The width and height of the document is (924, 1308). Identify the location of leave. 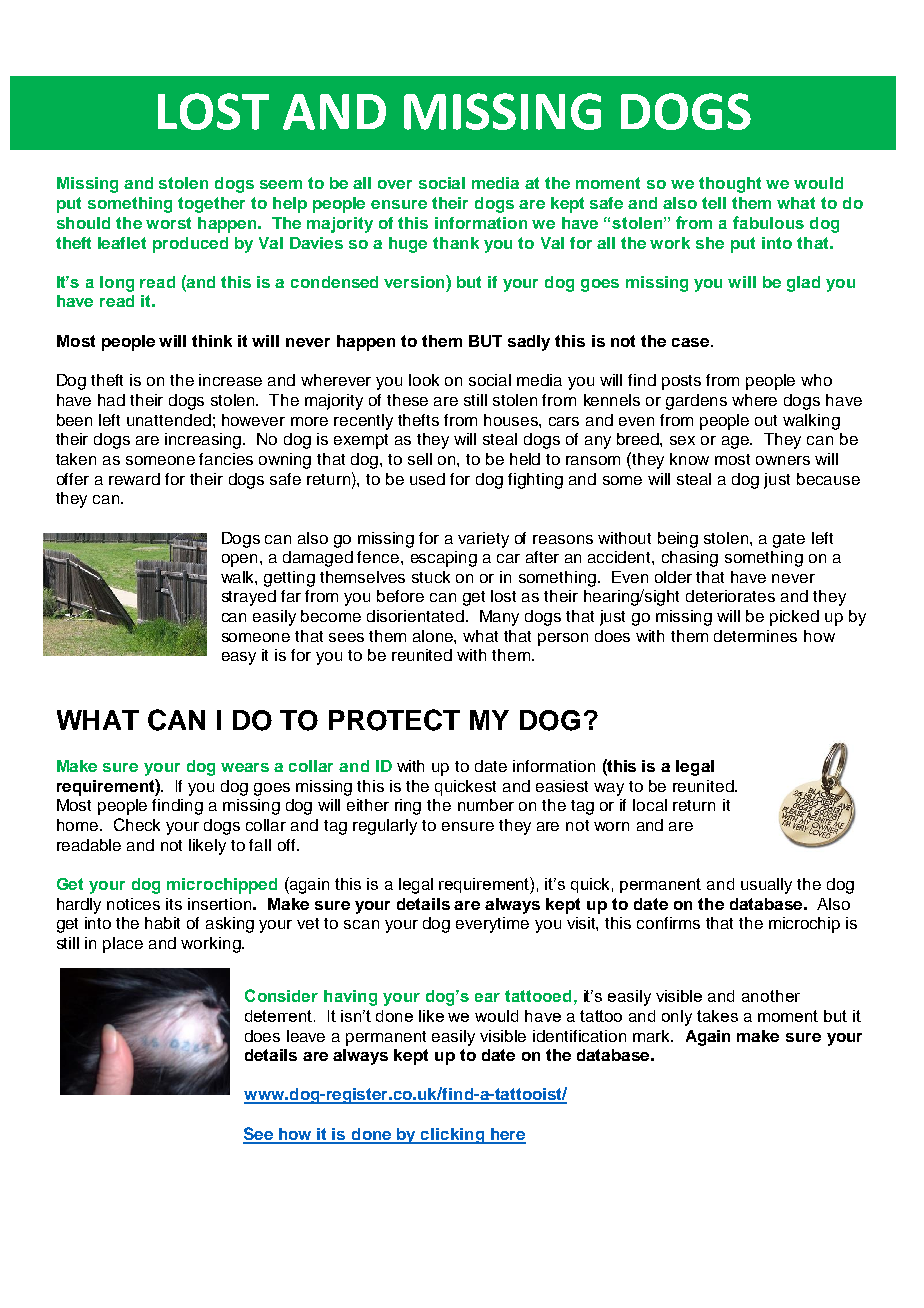
(306, 1036).
